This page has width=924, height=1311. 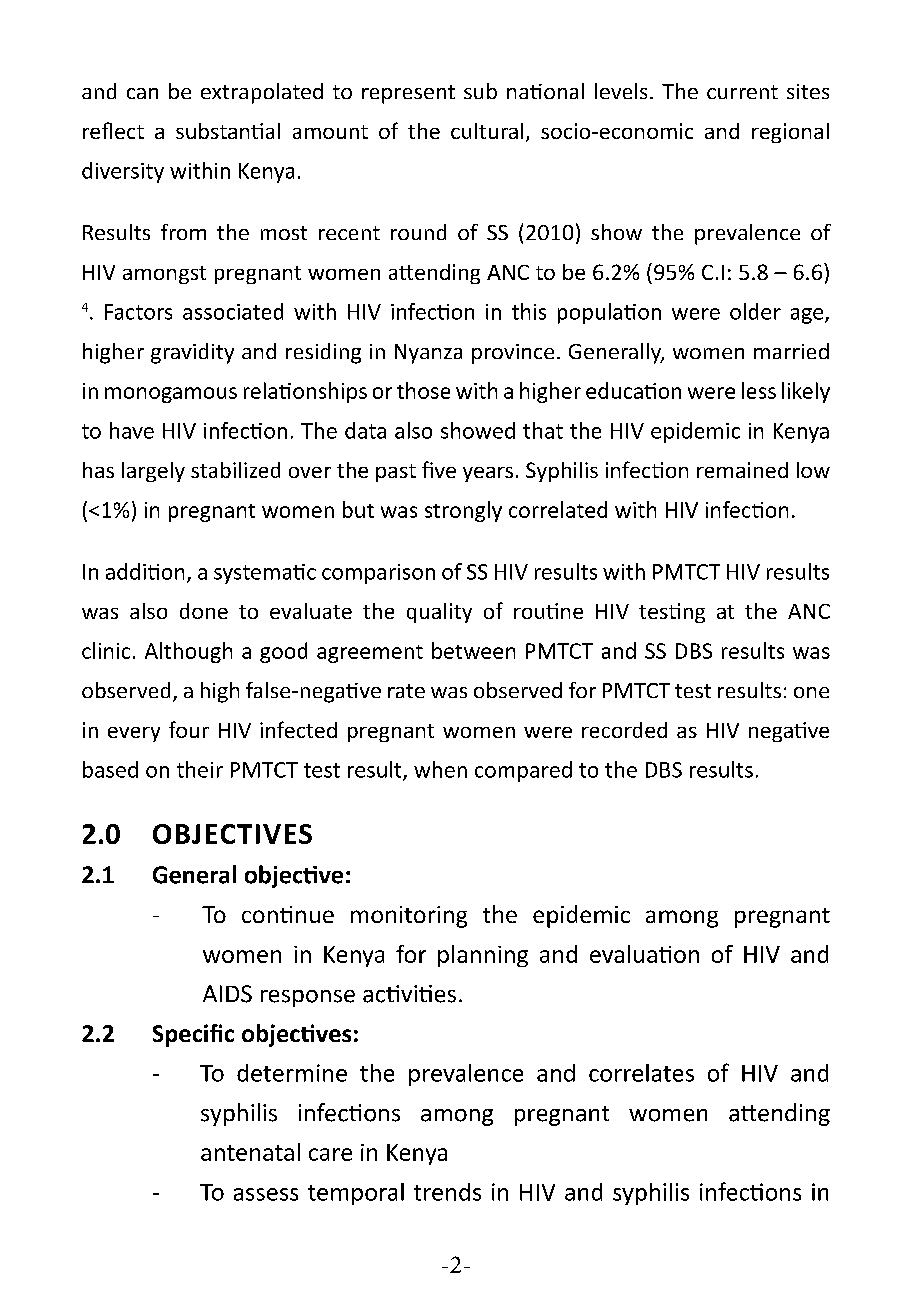 I want to click on largely, so click(x=153, y=472).
